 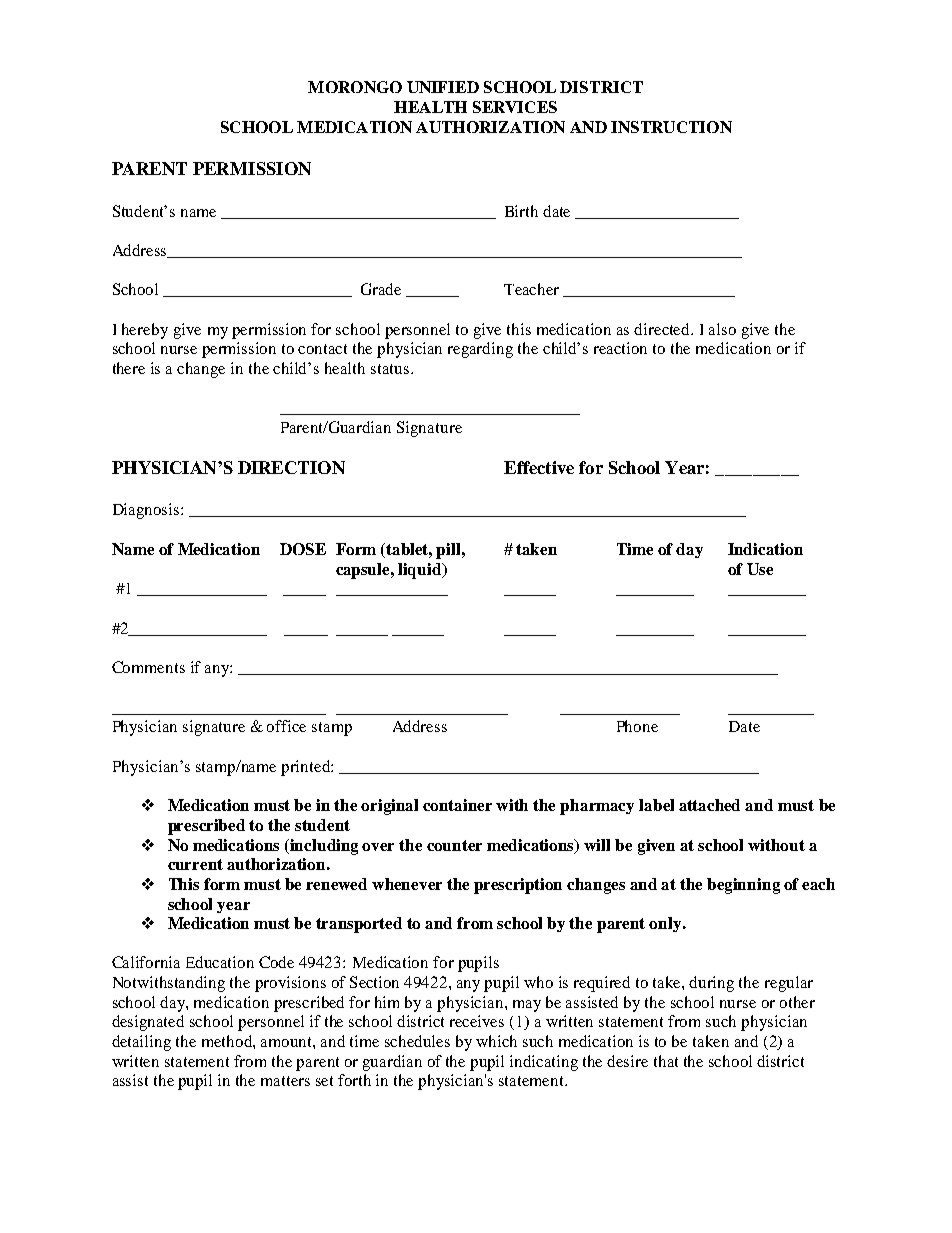 I want to click on INSTRUCTION, so click(x=671, y=127).
